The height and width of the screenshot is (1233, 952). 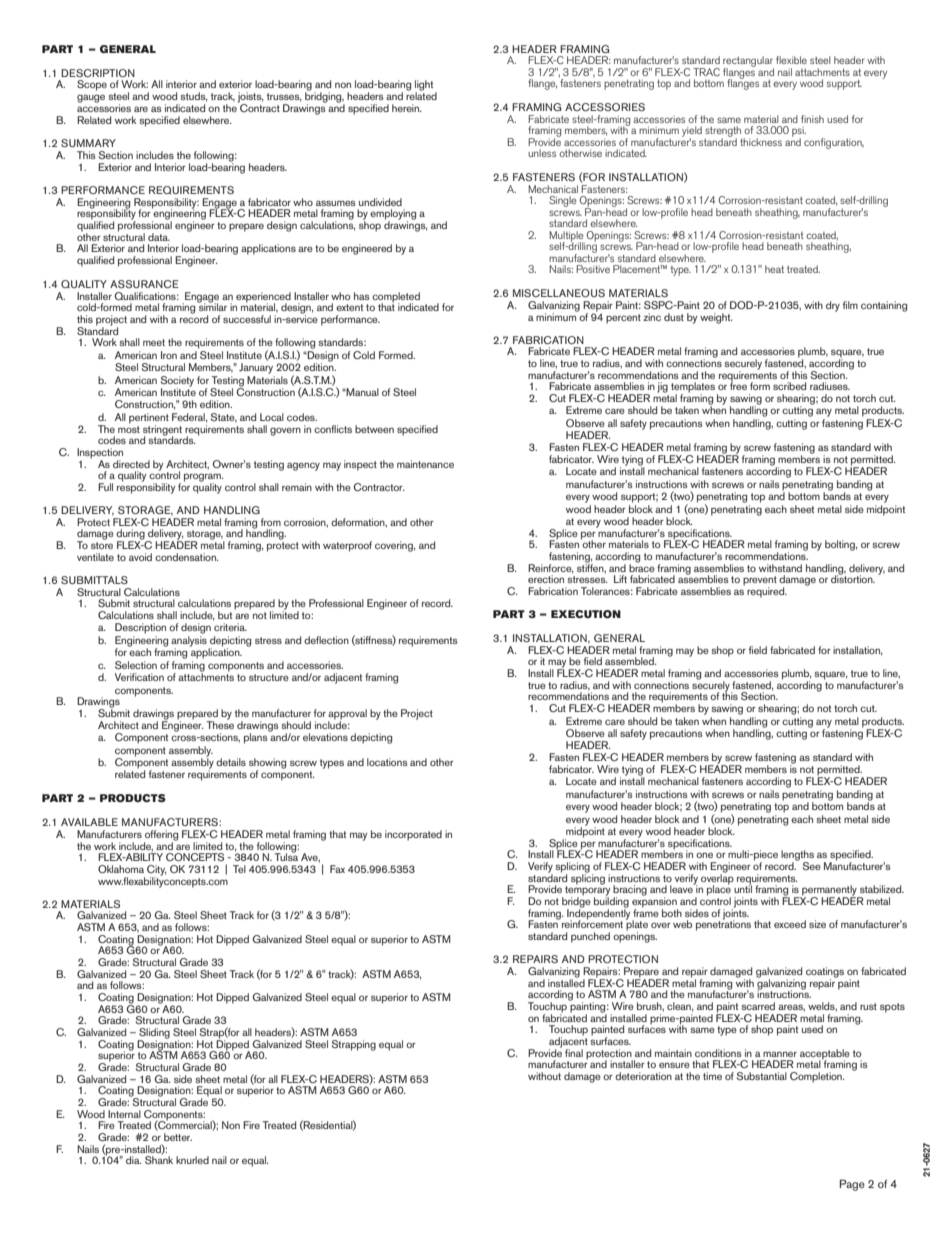 I want to click on lengths, so click(x=797, y=856).
